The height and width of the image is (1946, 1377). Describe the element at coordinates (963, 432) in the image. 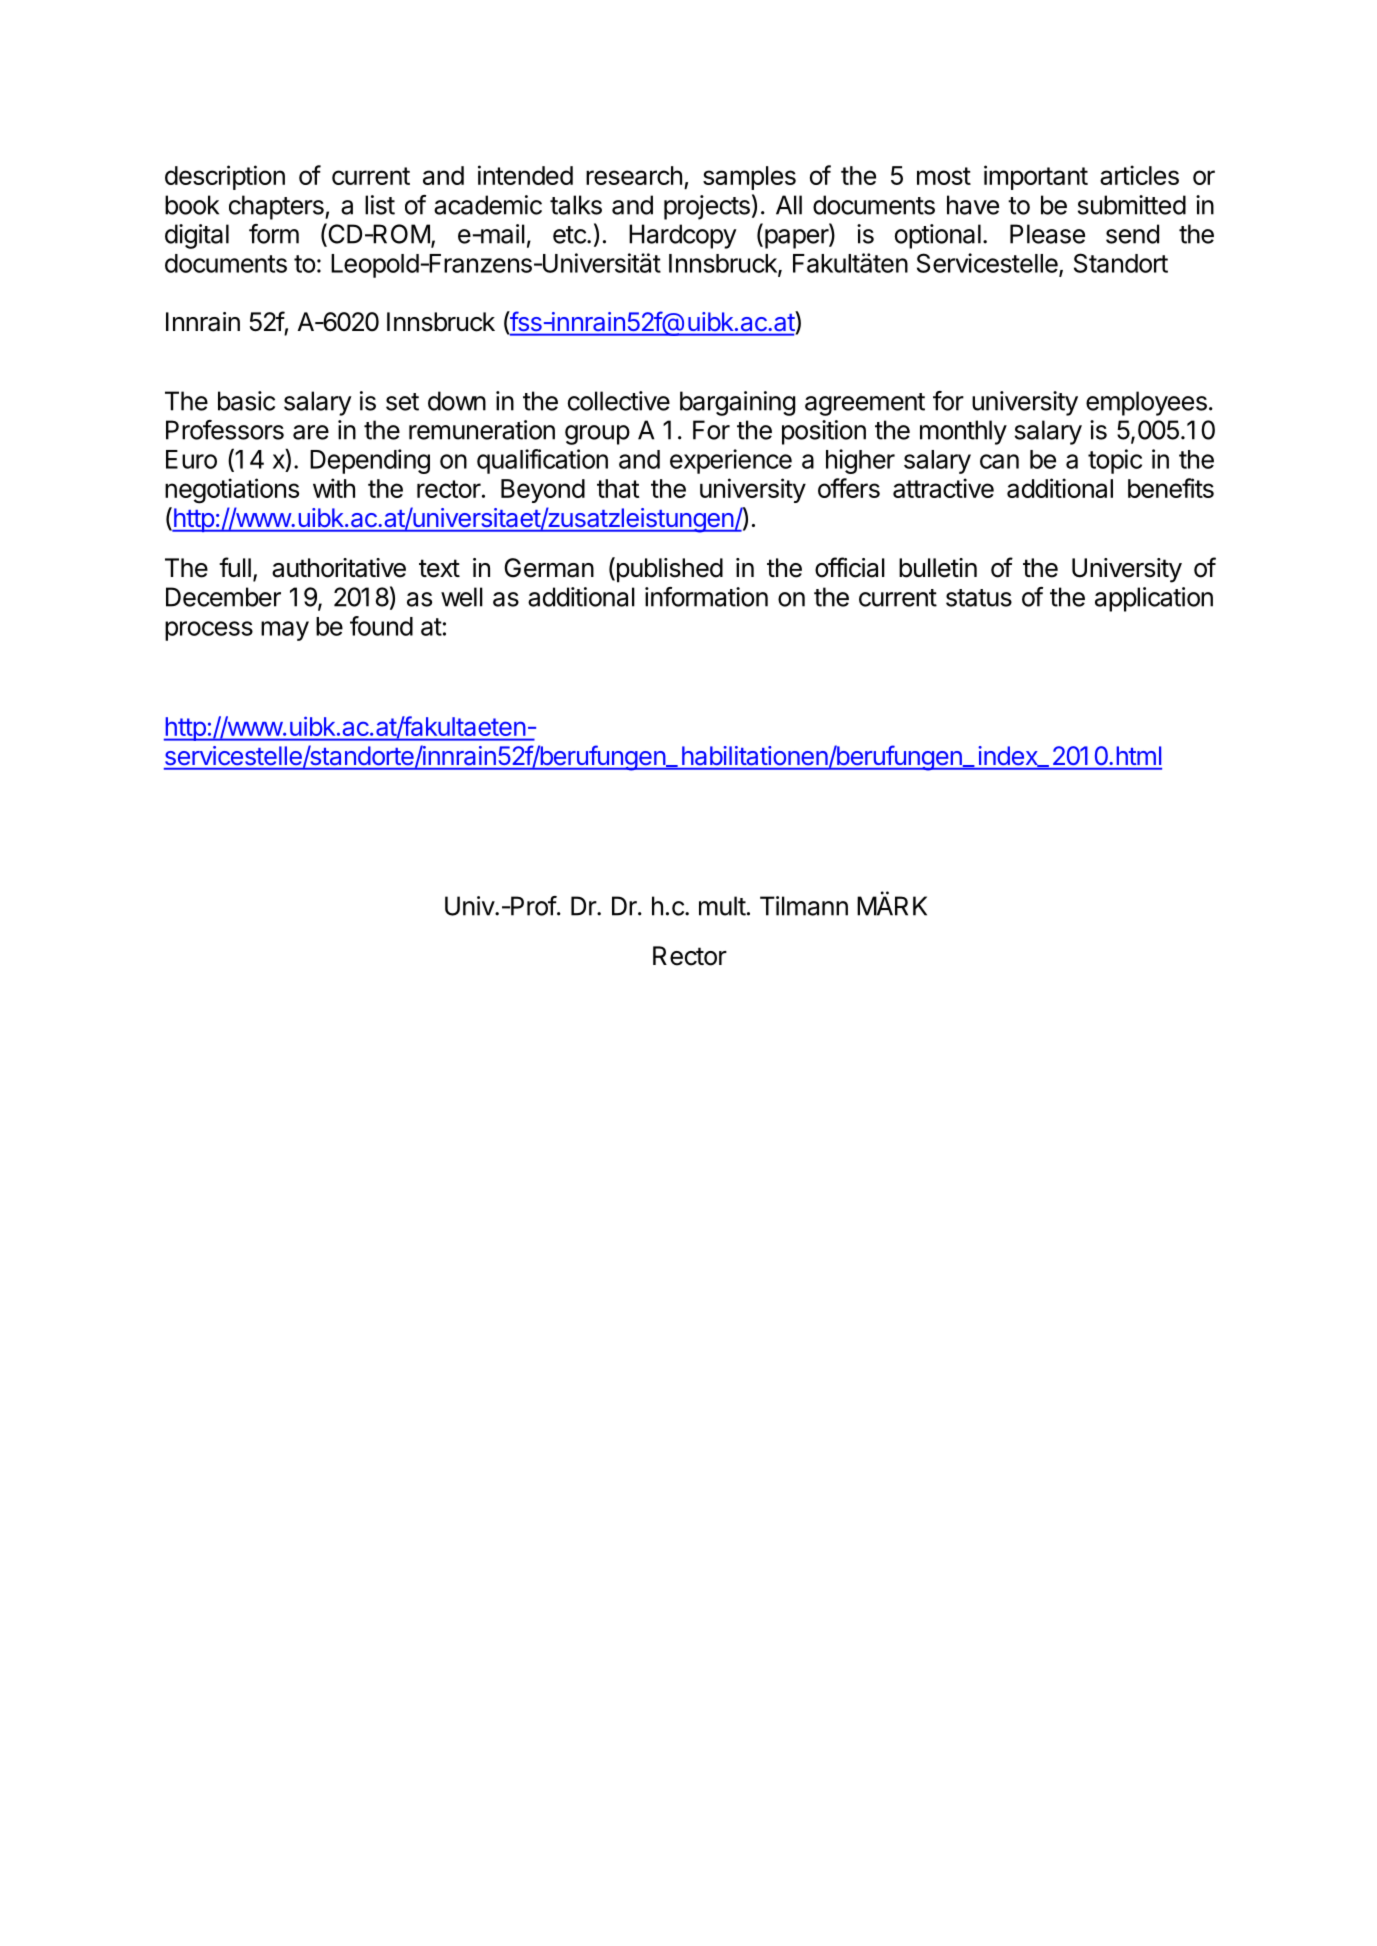

I see `monthly` at that location.
